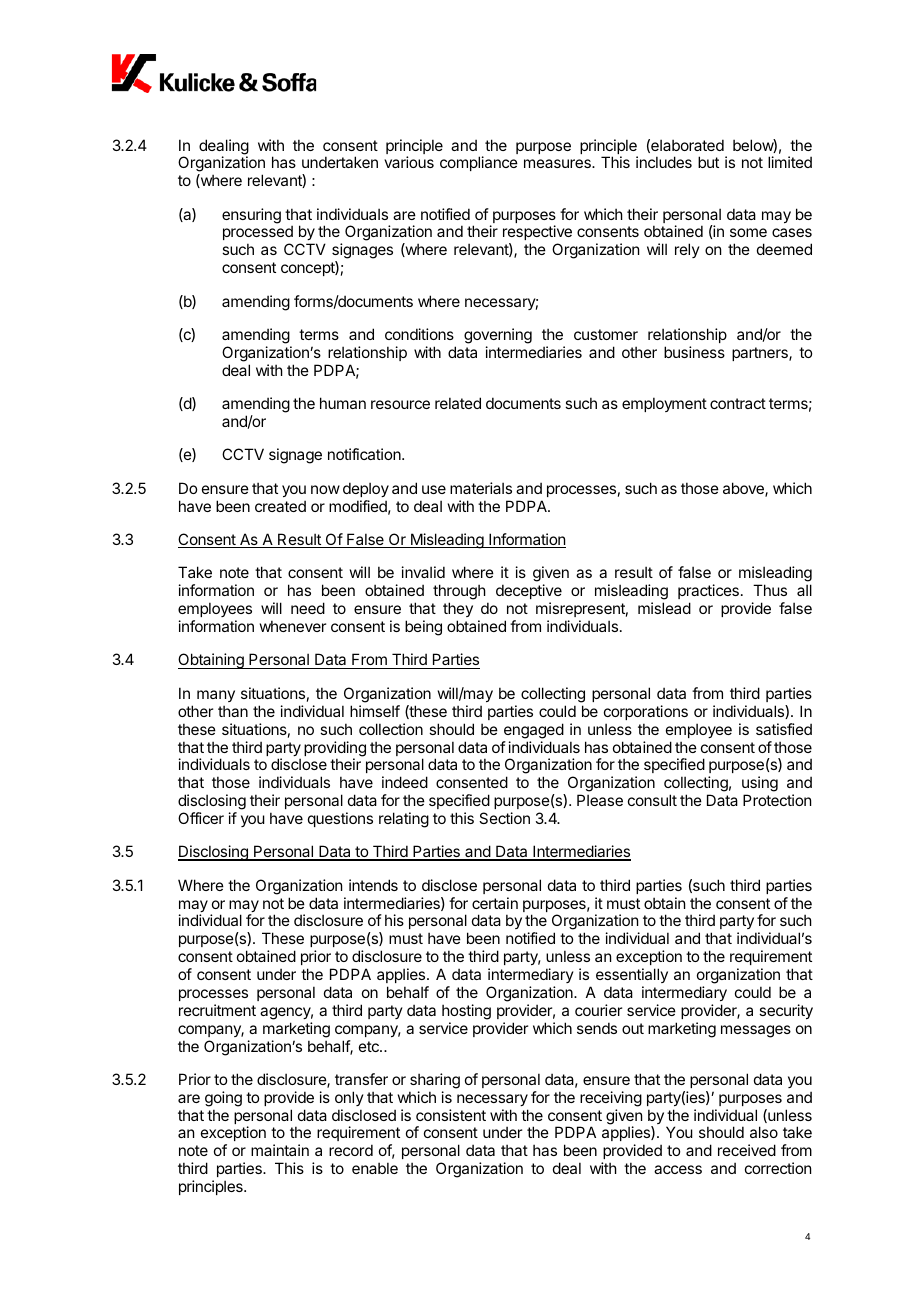  I want to click on Section, so click(504, 818).
